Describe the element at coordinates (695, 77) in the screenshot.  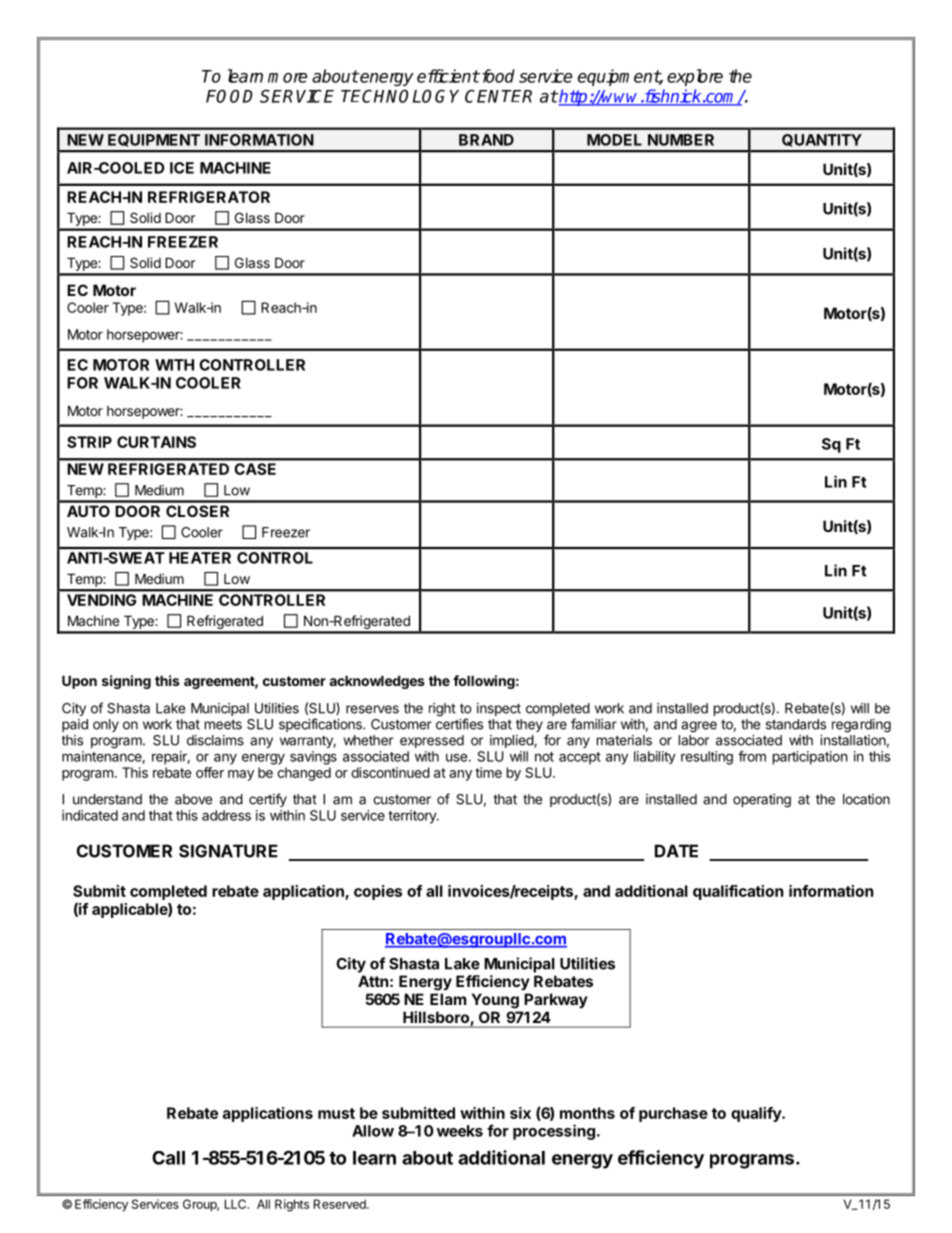
I see `explore` at that location.
